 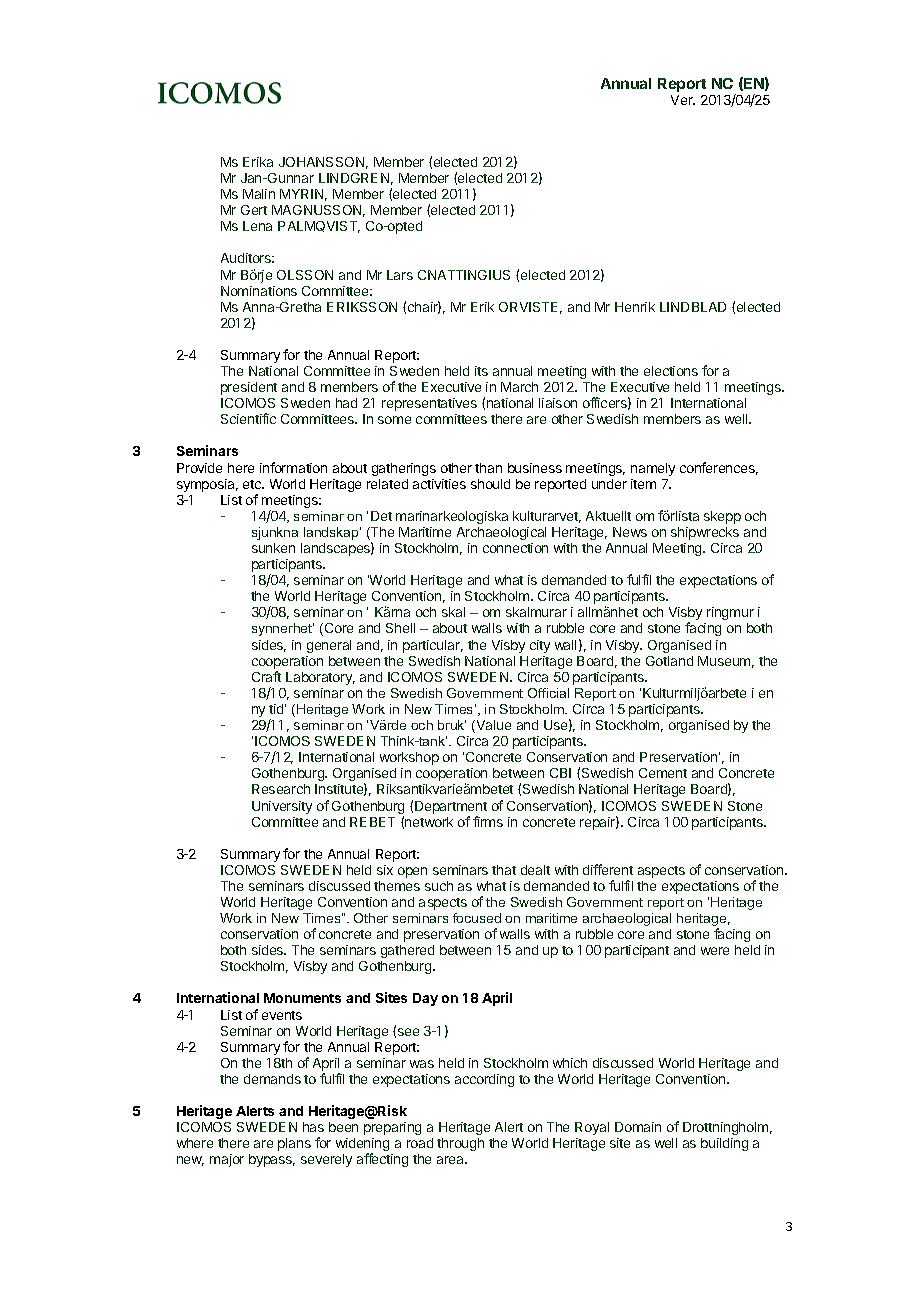 I want to click on University, so click(x=282, y=807).
